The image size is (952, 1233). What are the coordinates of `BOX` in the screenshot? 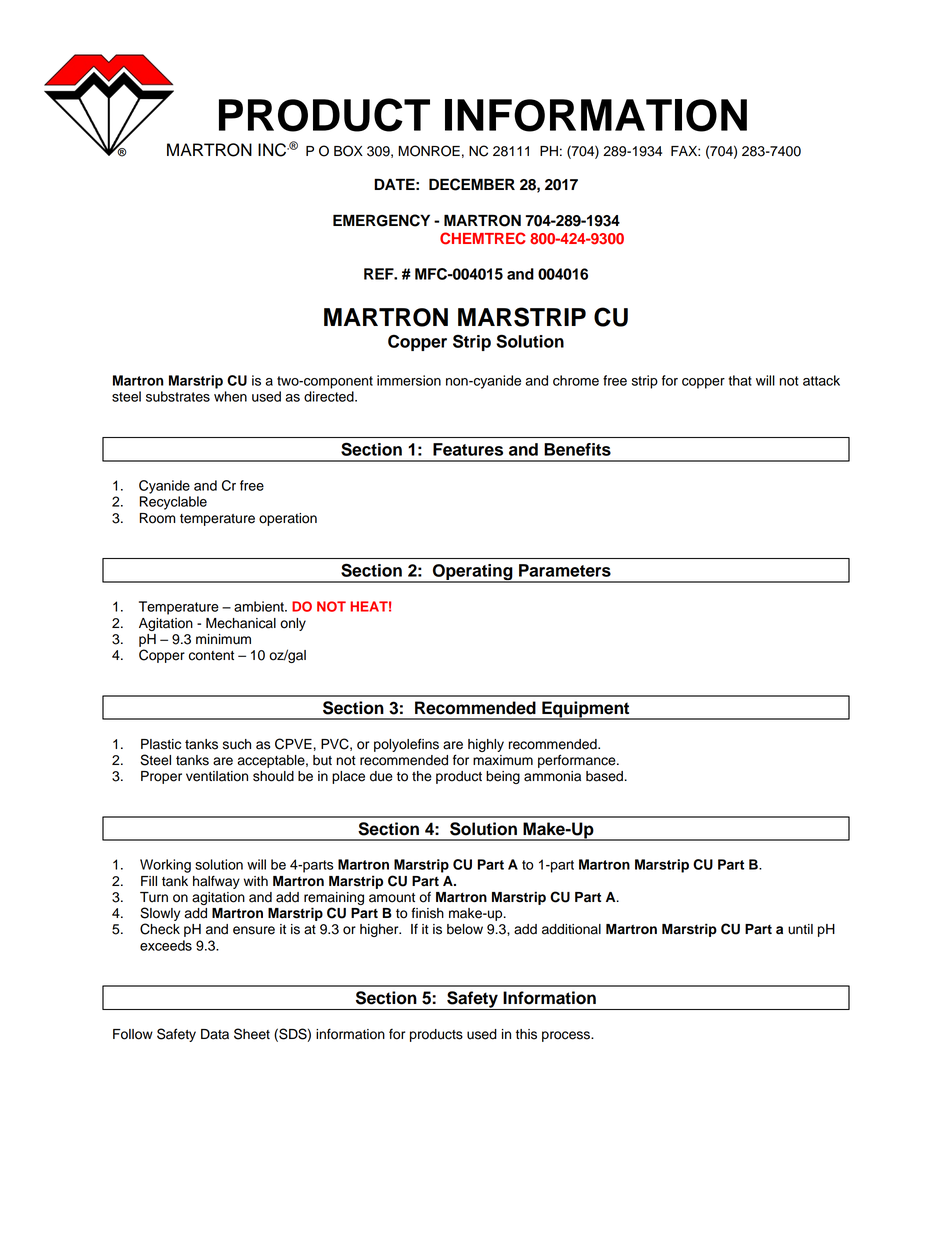 It's located at (348, 151).
